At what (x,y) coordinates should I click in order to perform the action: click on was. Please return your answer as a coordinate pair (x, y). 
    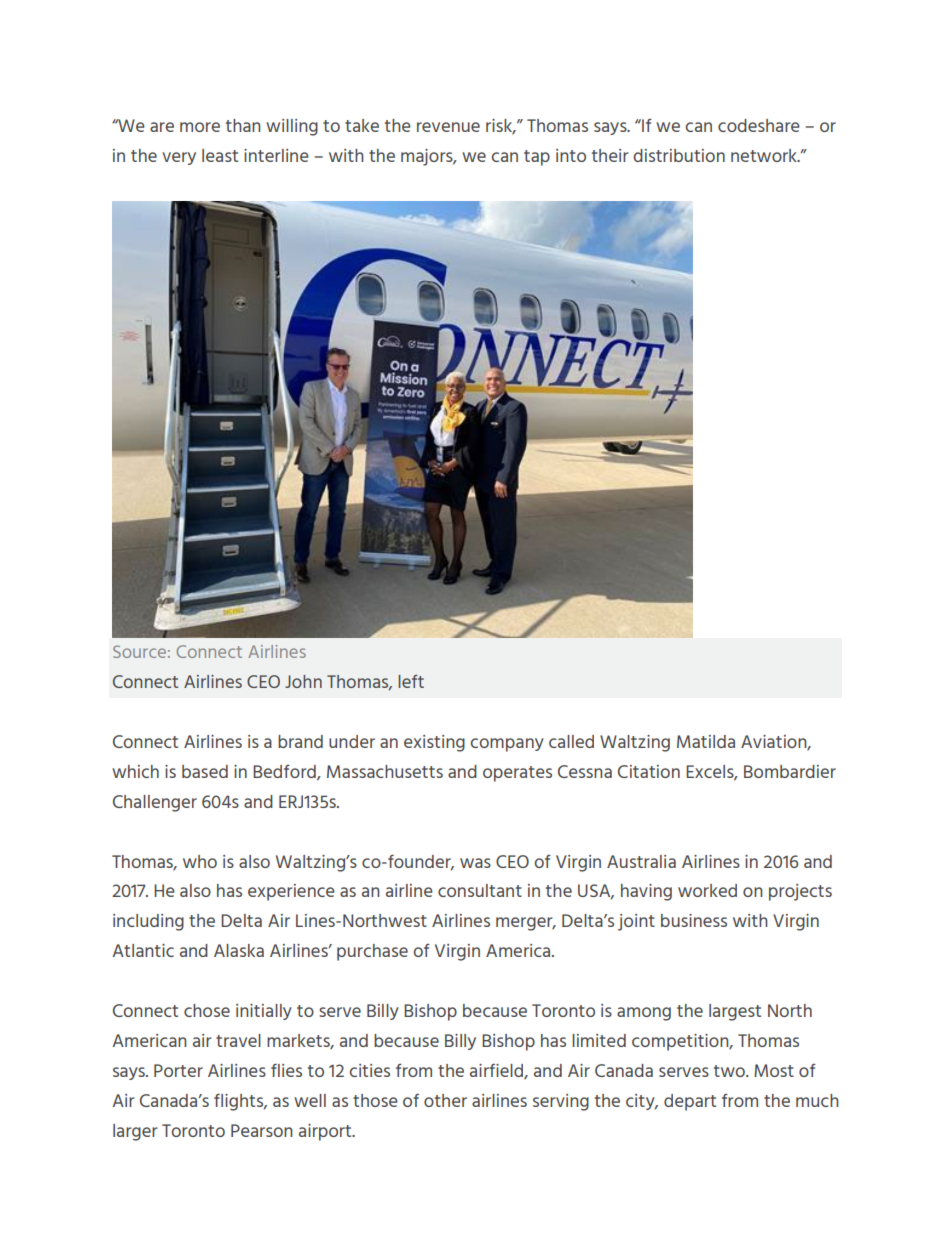
    Looking at the image, I should click on (475, 863).
